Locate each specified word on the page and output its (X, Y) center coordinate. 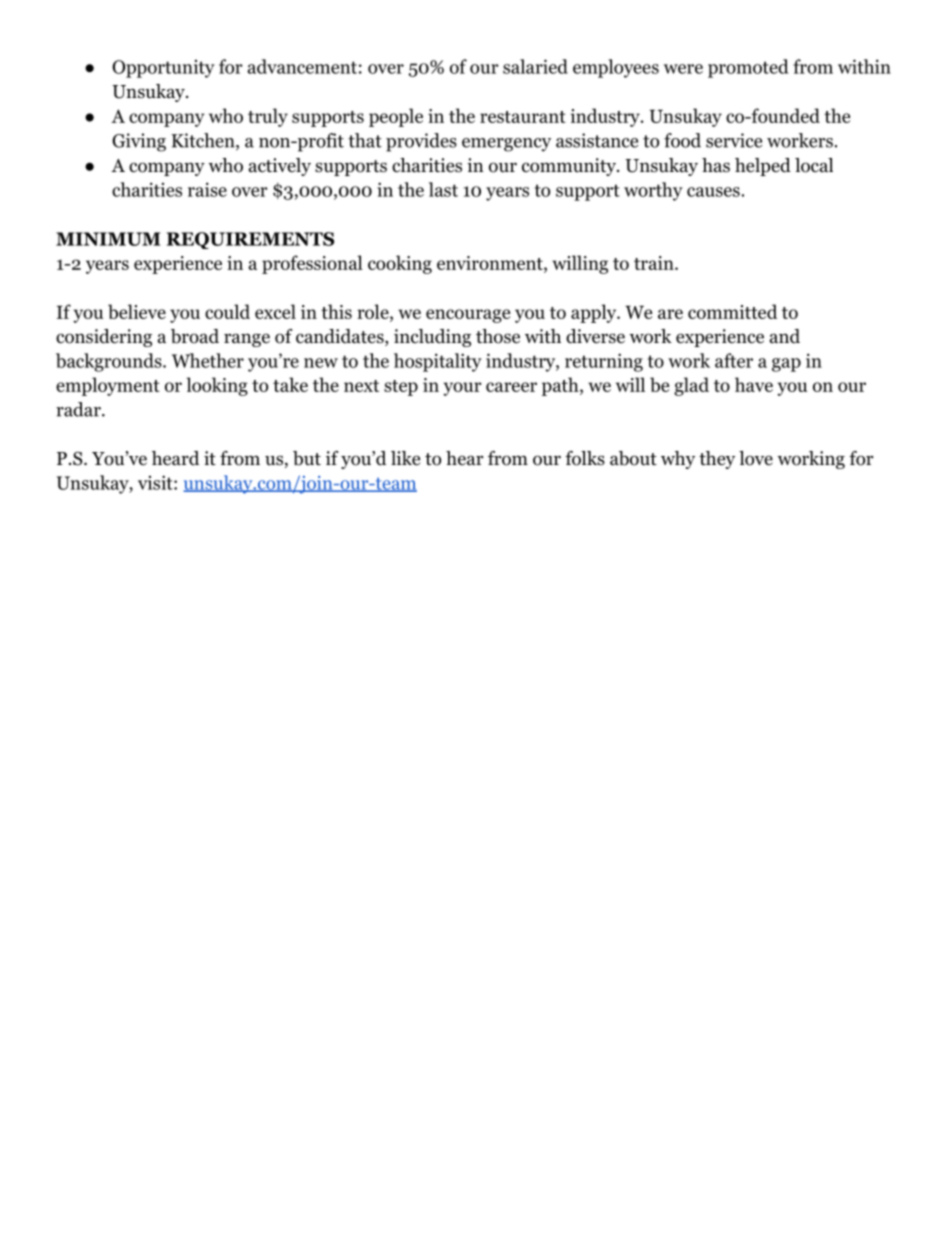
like (405, 458)
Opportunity (163, 69)
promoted (748, 68)
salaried (535, 66)
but (307, 458)
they (717, 460)
